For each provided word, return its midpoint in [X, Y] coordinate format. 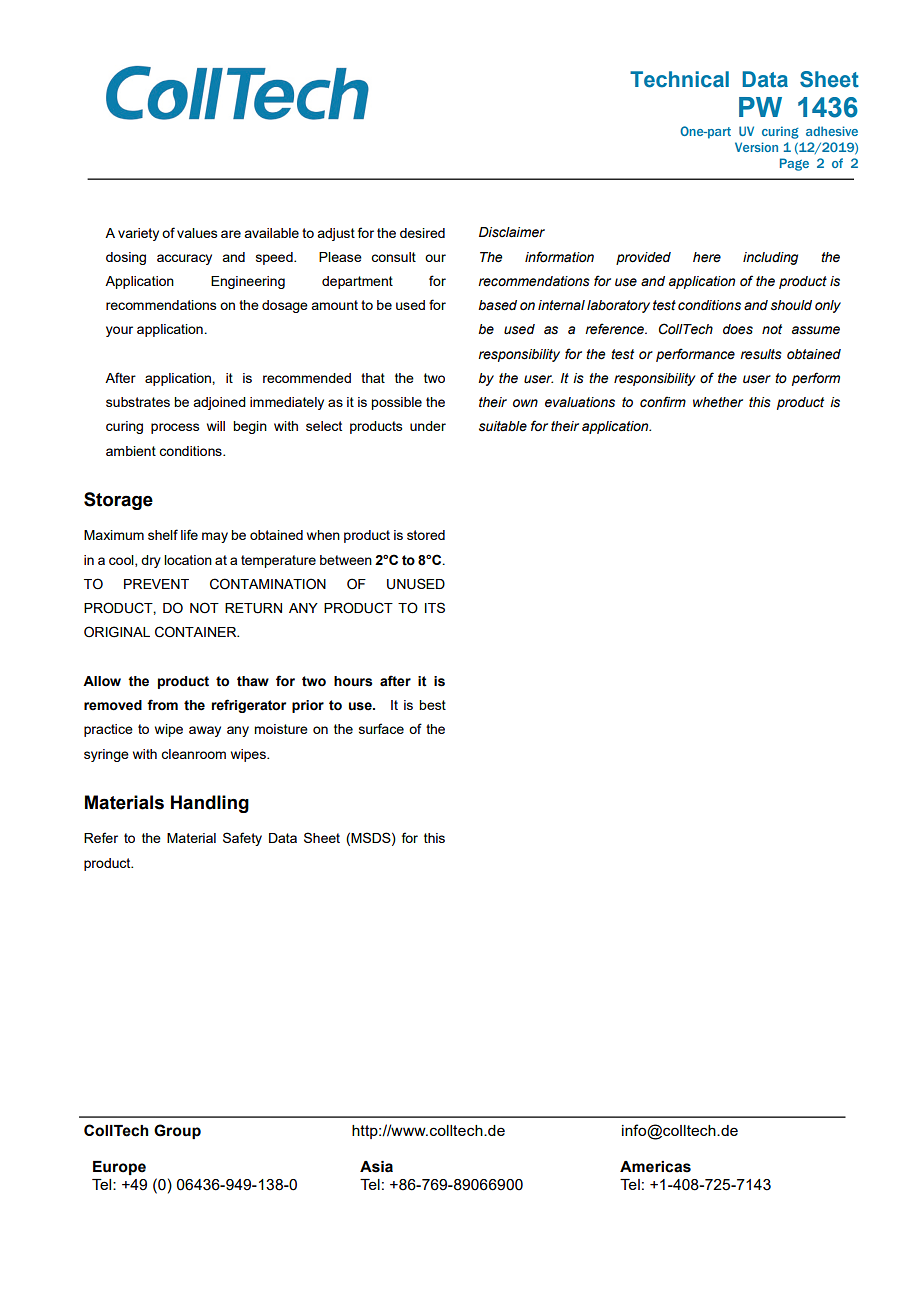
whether [718, 402]
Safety [242, 839]
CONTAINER [197, 632]
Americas [655, 1167]
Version [756, 147]
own [525, 403]
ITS [435, 607]
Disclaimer [512, 232]
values [197, 233]
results [761, 354]
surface [381, 728]
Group [177, 1131]
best [432, 705]
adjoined [219, 403]
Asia [376, 1167]
